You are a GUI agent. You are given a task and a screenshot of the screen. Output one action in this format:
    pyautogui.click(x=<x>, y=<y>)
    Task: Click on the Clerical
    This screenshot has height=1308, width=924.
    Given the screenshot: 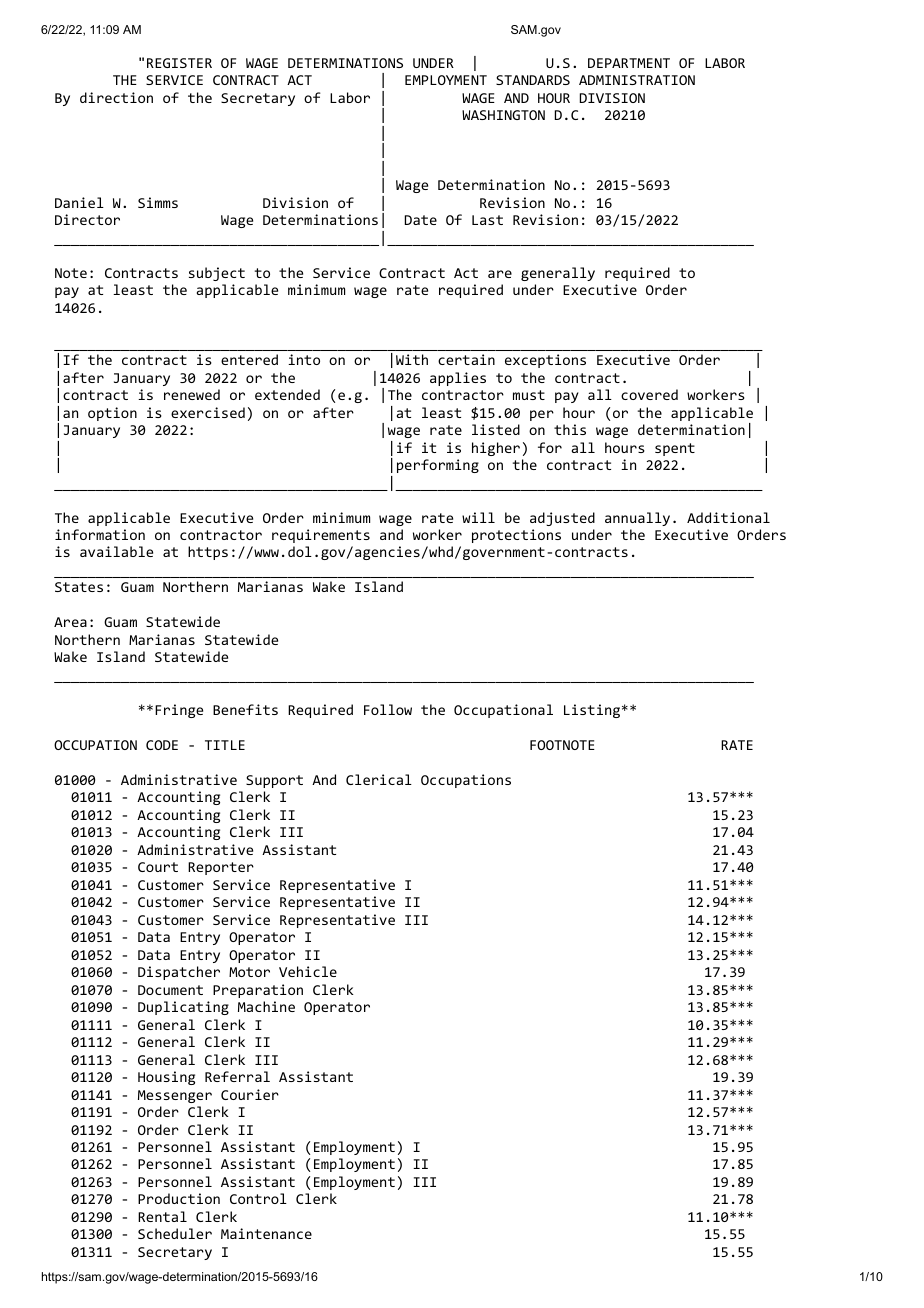 What is the action you would take?
    pyautogui.click(x=379, y=779)
